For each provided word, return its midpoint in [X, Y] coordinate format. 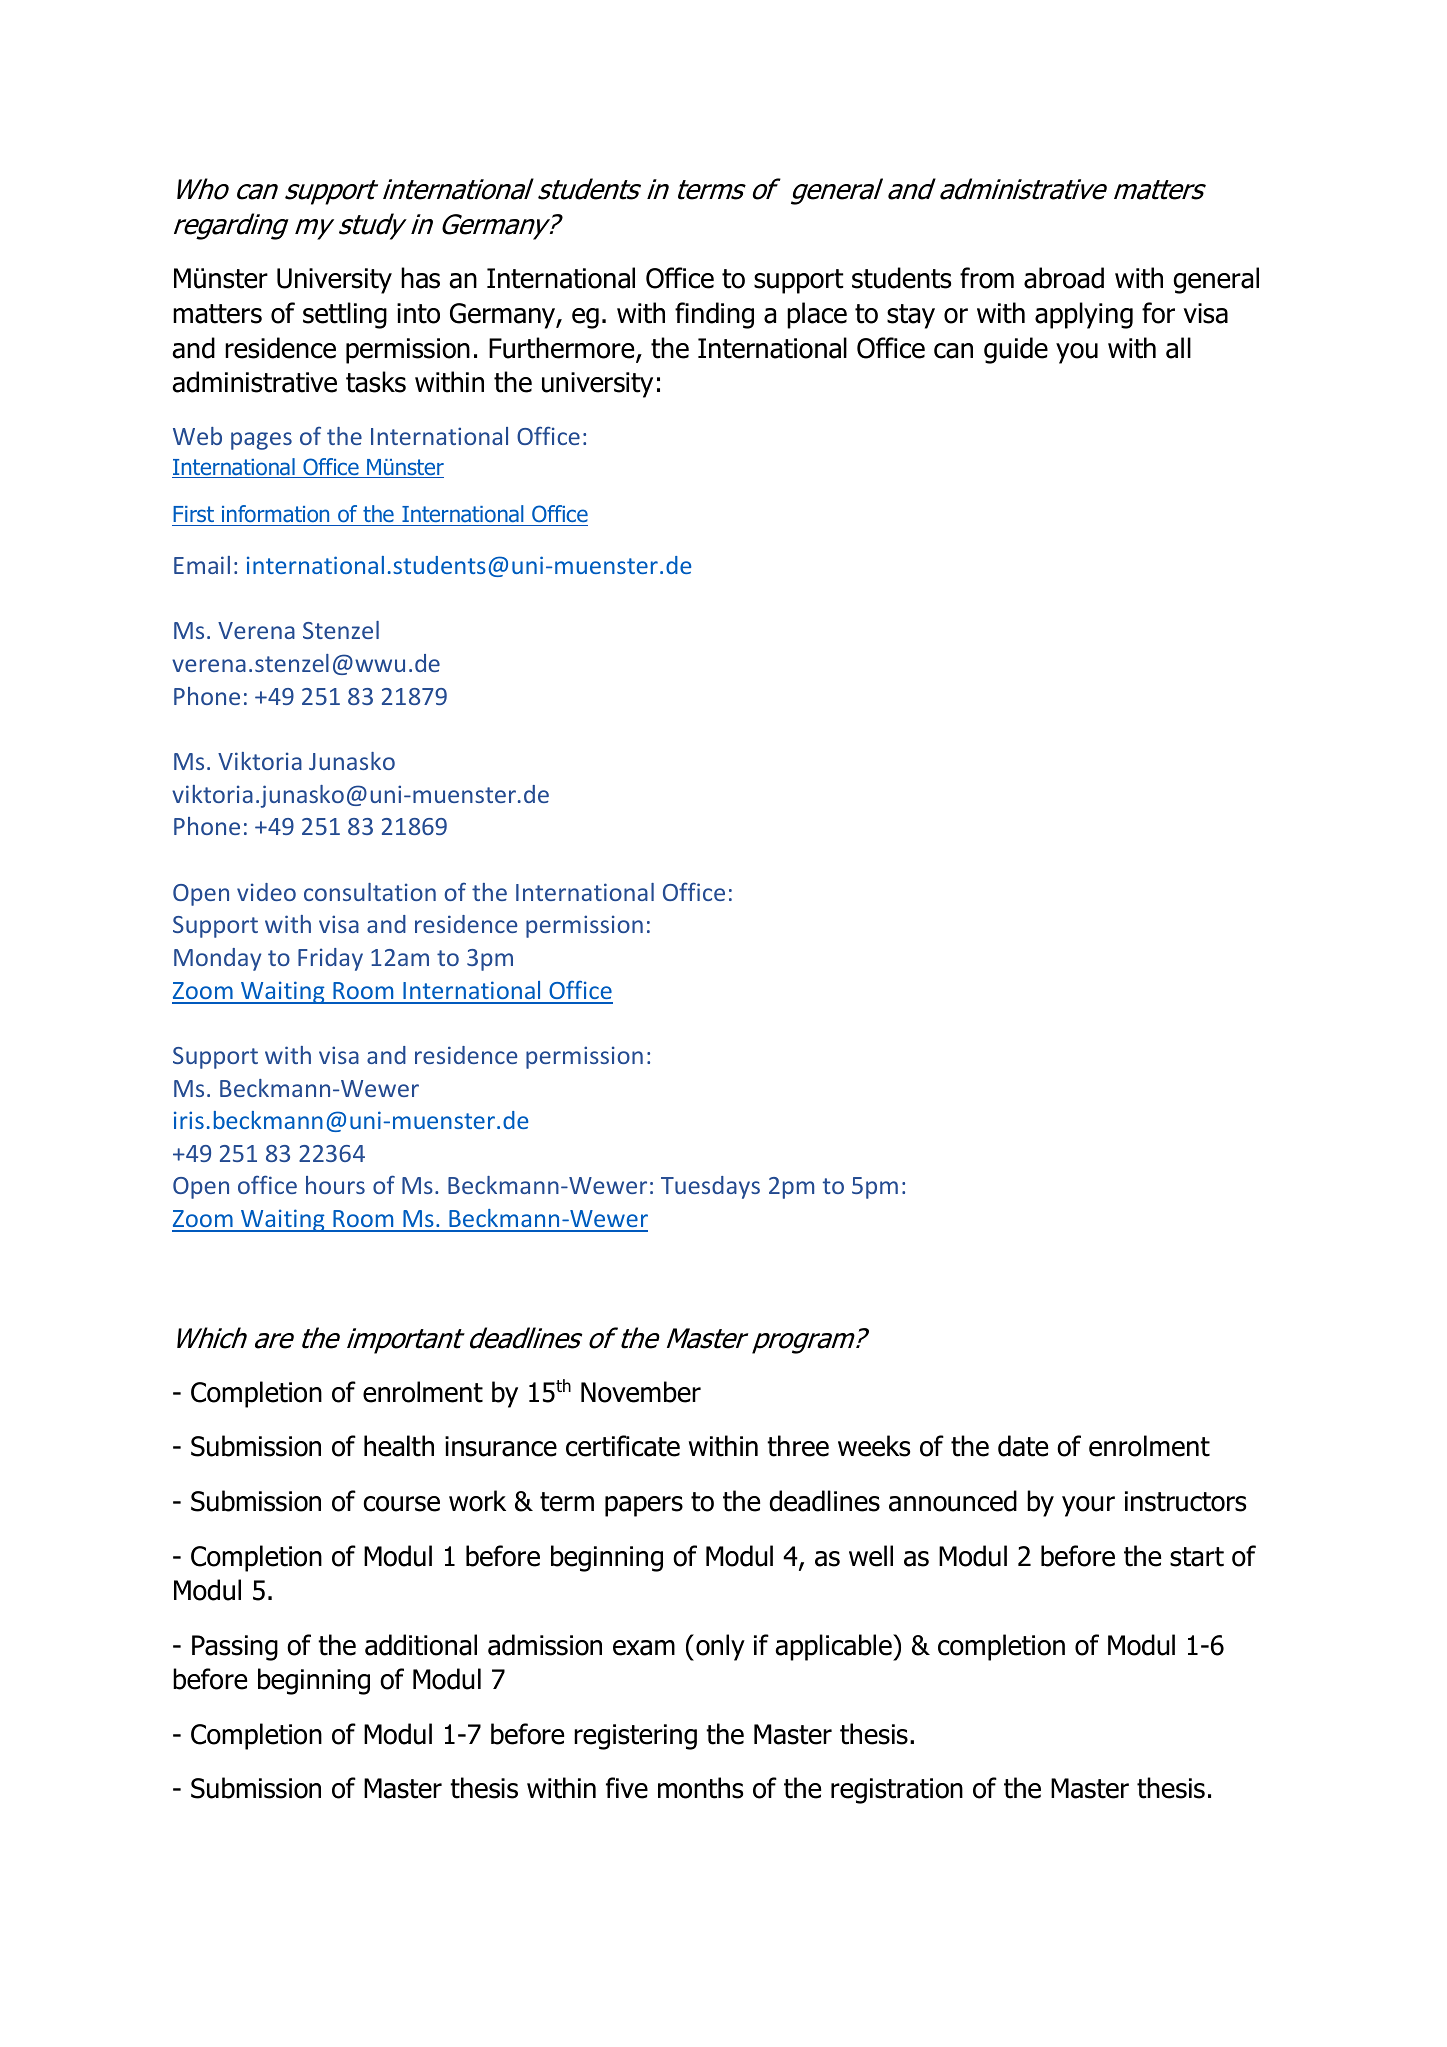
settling [345, 315]
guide [1016, 350]
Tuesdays [710, 1187]
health [399, 1446]
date [1023, 1446]
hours [335, 1185]
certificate [623, 1446]
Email [202, 565]
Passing [235, 1648]
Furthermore [563, 349]
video [266, 892]
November [641, 1392]
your [1088, 1506]
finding [714, 315]
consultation [370, 892]
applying [1084, 315]
